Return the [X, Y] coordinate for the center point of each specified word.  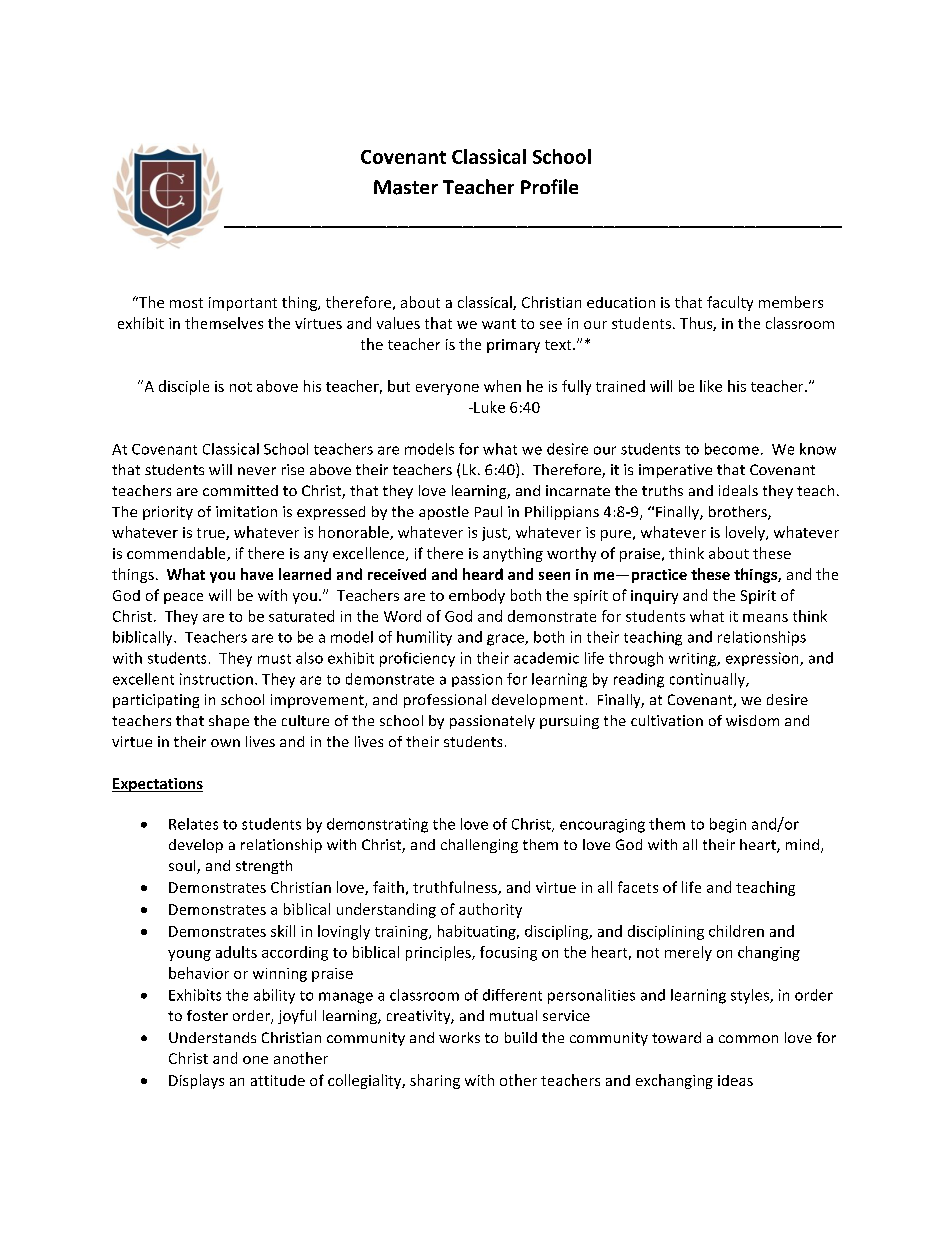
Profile [549, 186]
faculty [730, 303]
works [459, 1037]
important [243, 304]
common [748, 1039]
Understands [212, 1037]
